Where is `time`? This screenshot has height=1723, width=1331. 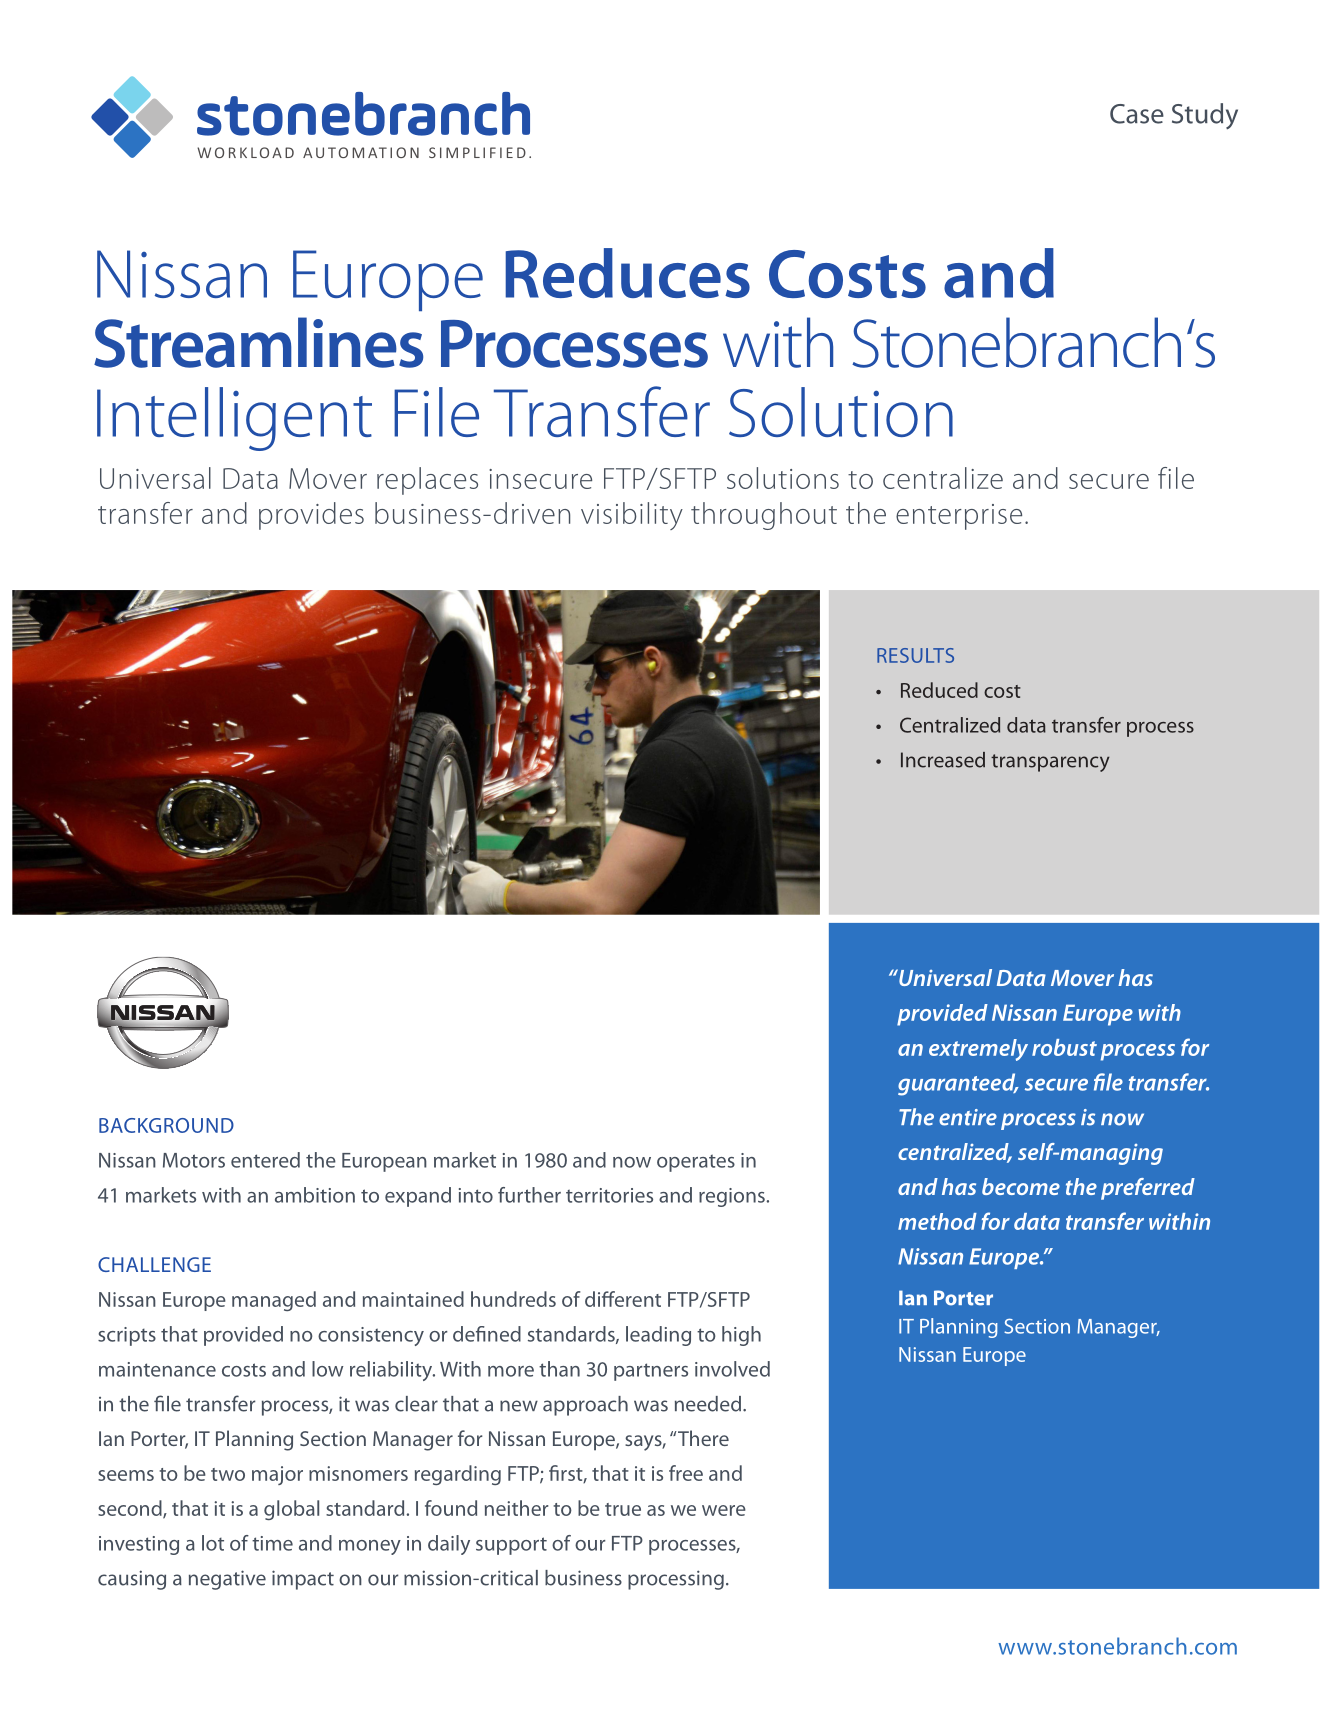 time is located at coordinates (272, 1543).
